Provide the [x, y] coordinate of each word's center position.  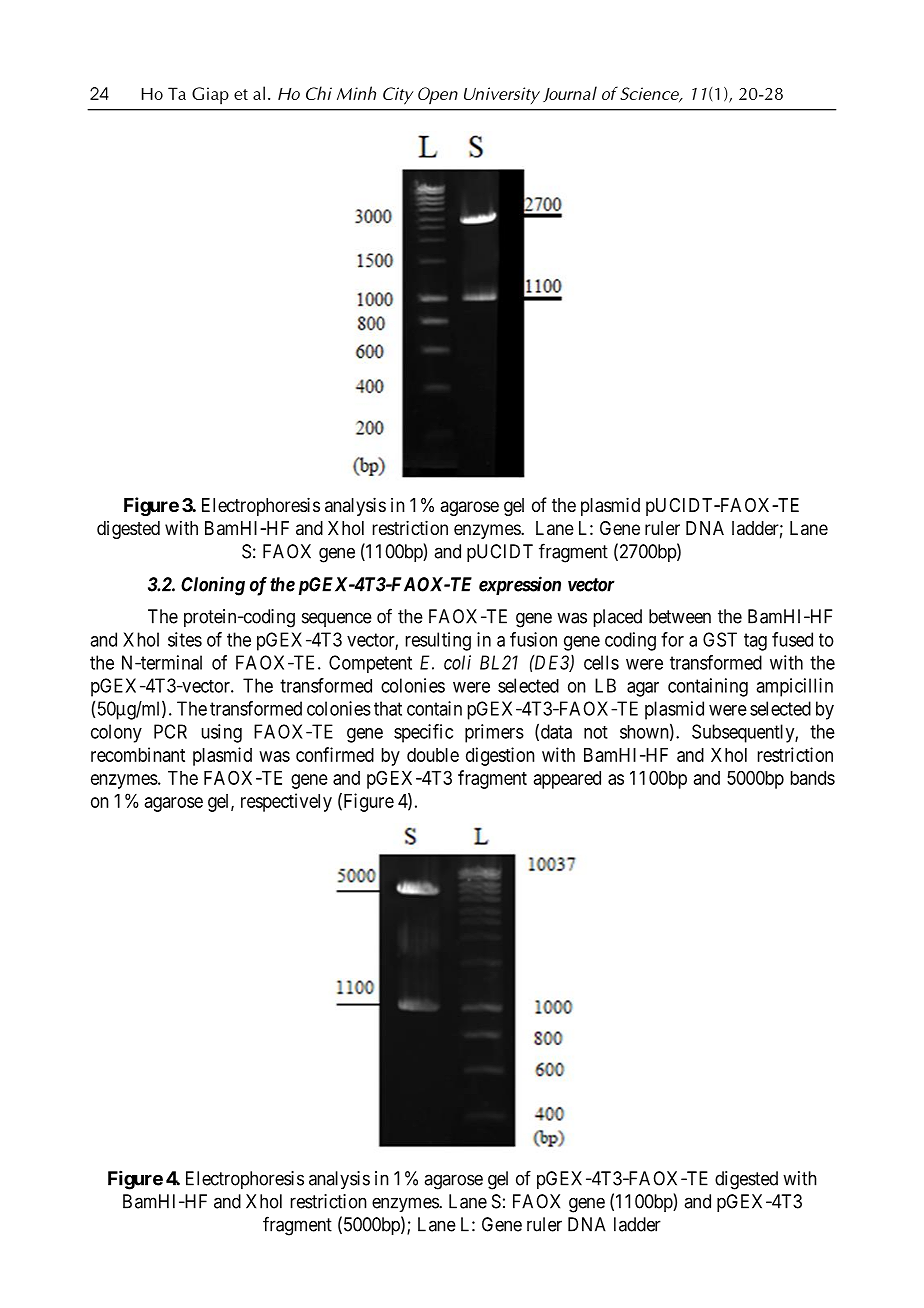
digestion [500, 756]
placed [618, 618]
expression [520, 585]
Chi [319, 93]
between [680, 616]
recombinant [138, 754]
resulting [438, 641]
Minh [356, 93]
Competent [370, 664]
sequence [337, 619]
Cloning [213, 586]
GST [720, 639]
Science [650, 94]
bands [813, 778]
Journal [570, 94]
